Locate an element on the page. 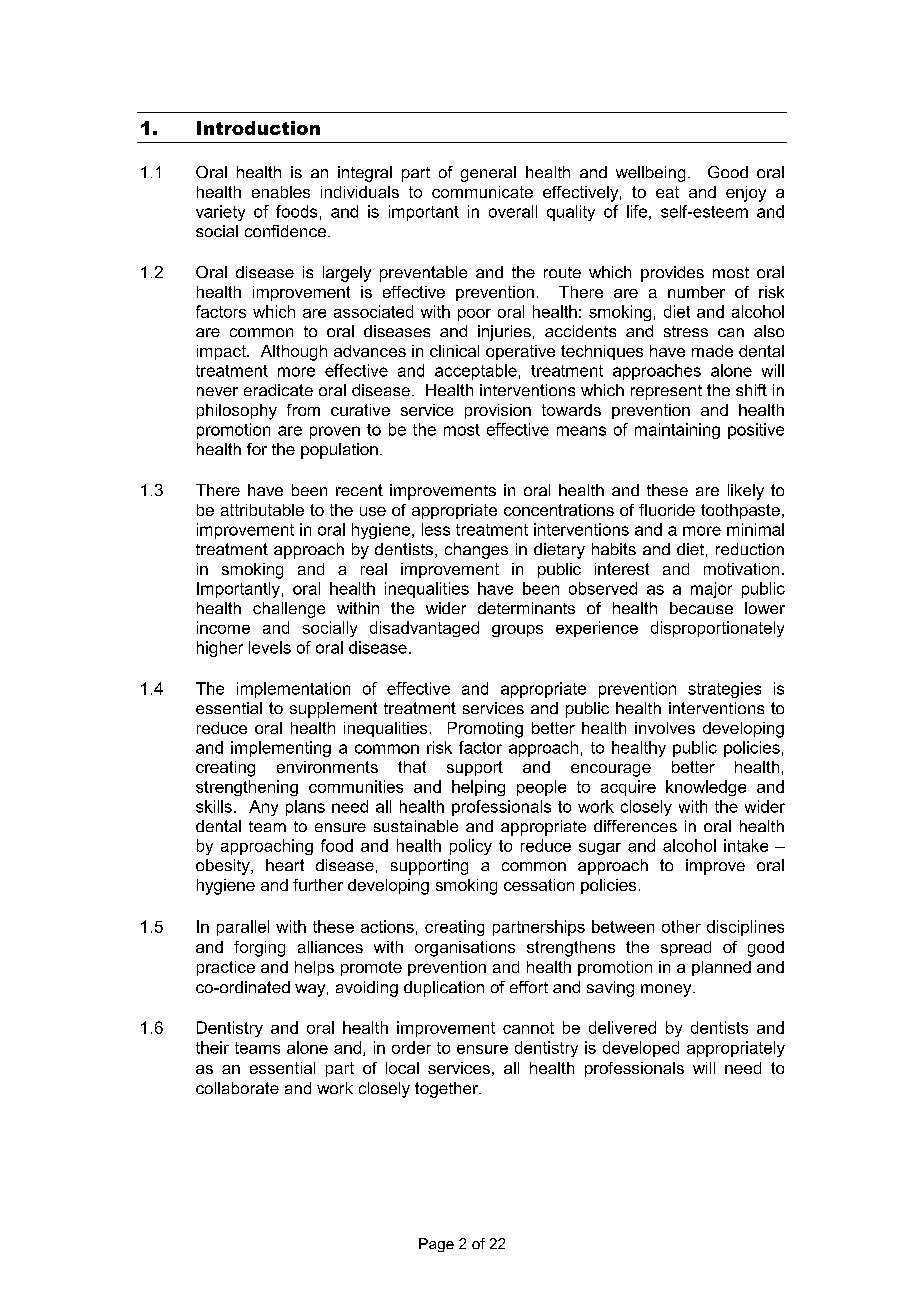 The height and width of the document is (1308, 924). enables is located at coordinates (281, 192).
